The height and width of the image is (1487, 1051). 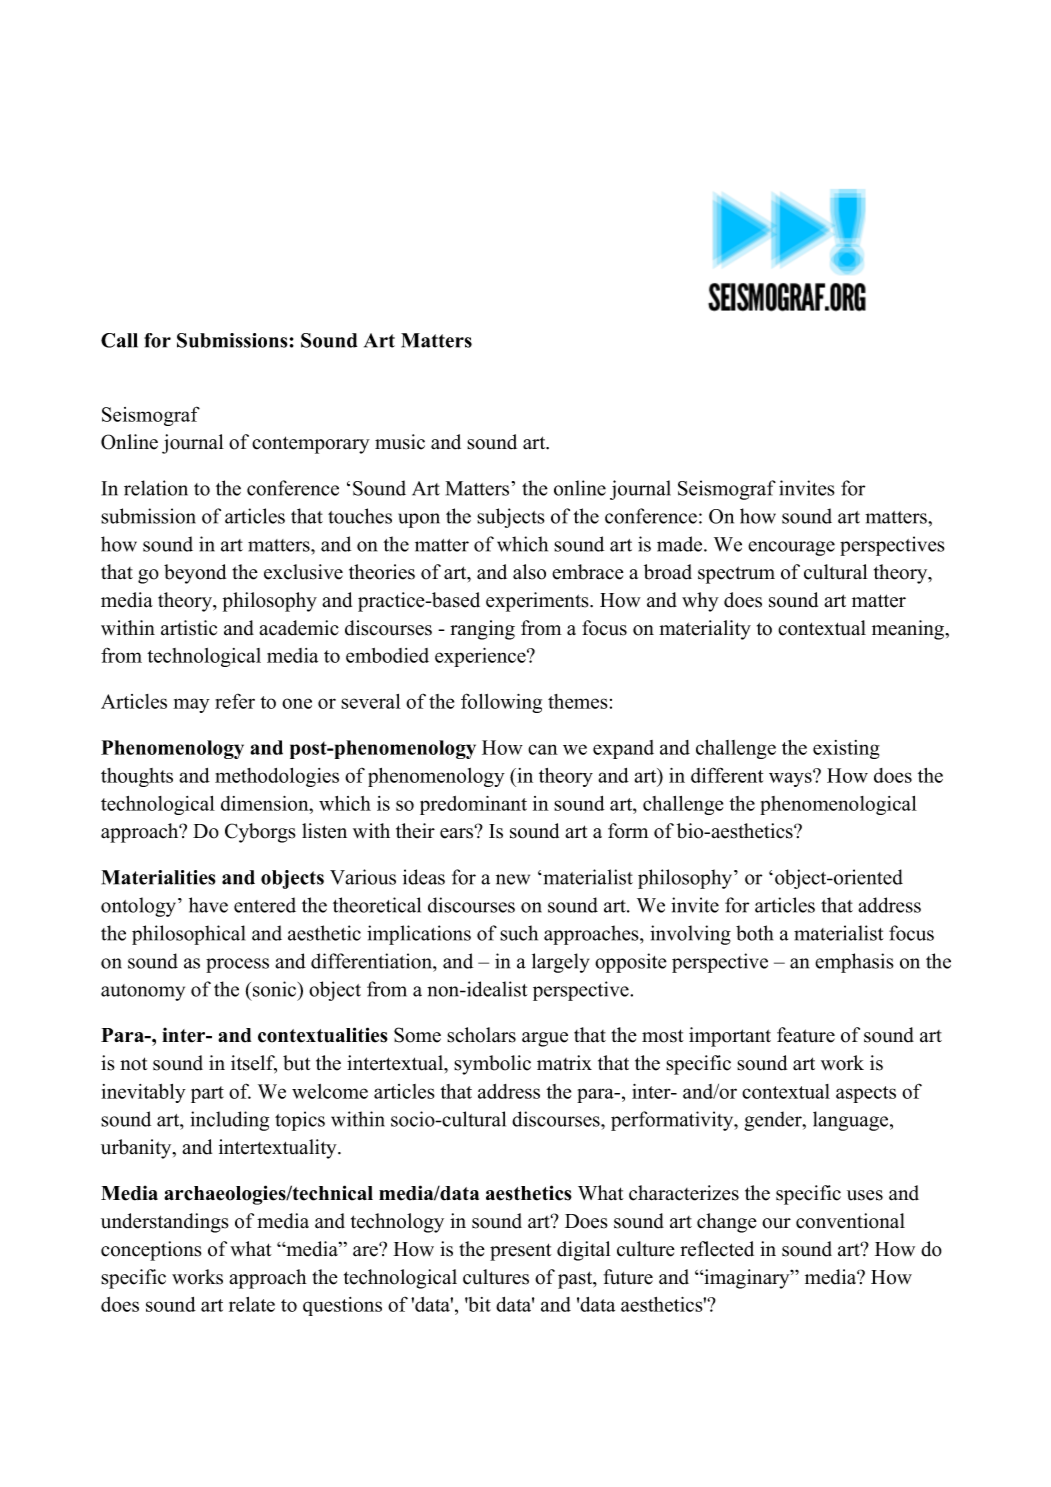 I want to click on relate, so click(x=252, y=1304).
